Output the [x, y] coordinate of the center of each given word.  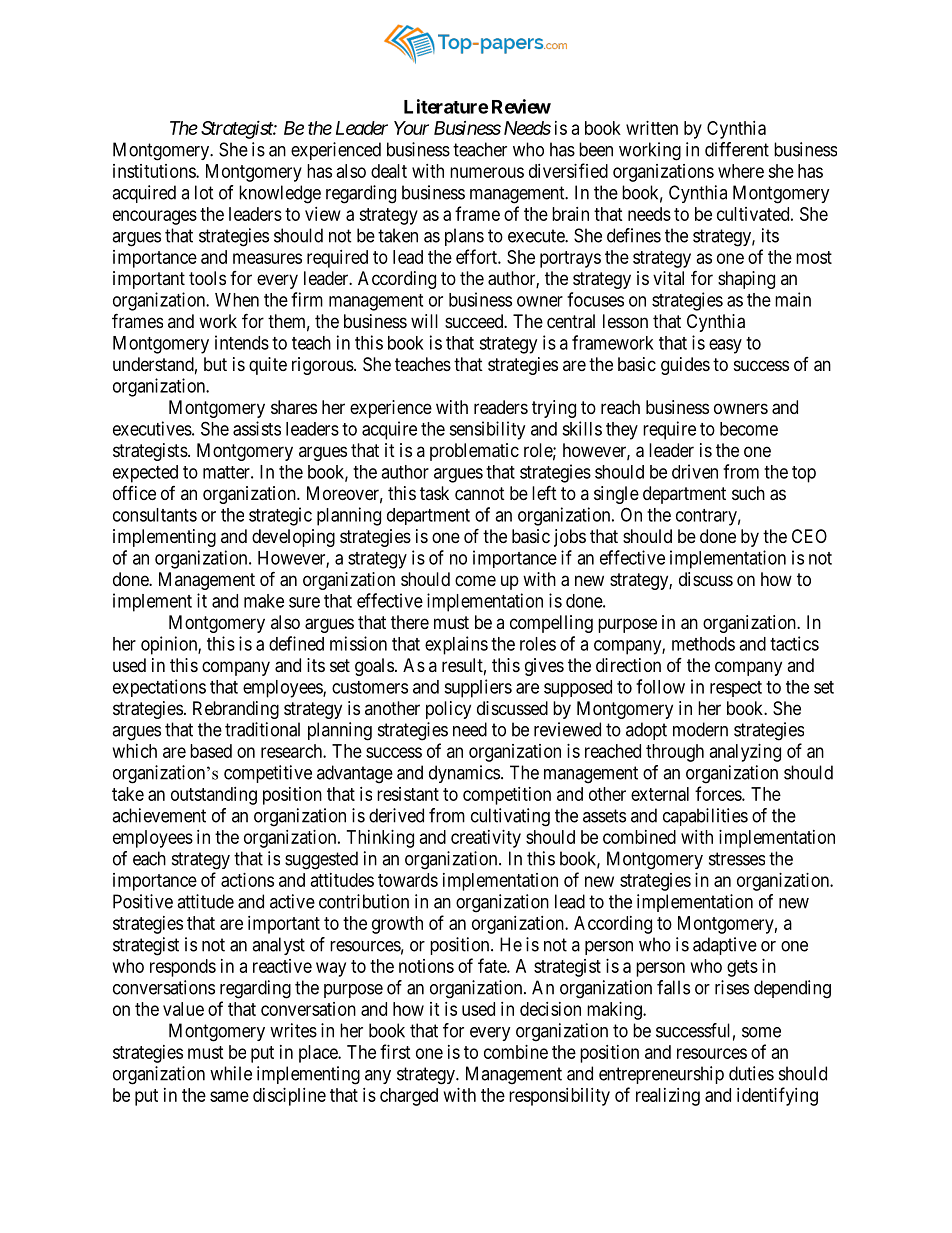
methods [703, 644]
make [264, 601]
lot [204, 192]
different [737, 149]
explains [456, 645]
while [231, 1073]
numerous [487, 172]
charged [409, 1097]
